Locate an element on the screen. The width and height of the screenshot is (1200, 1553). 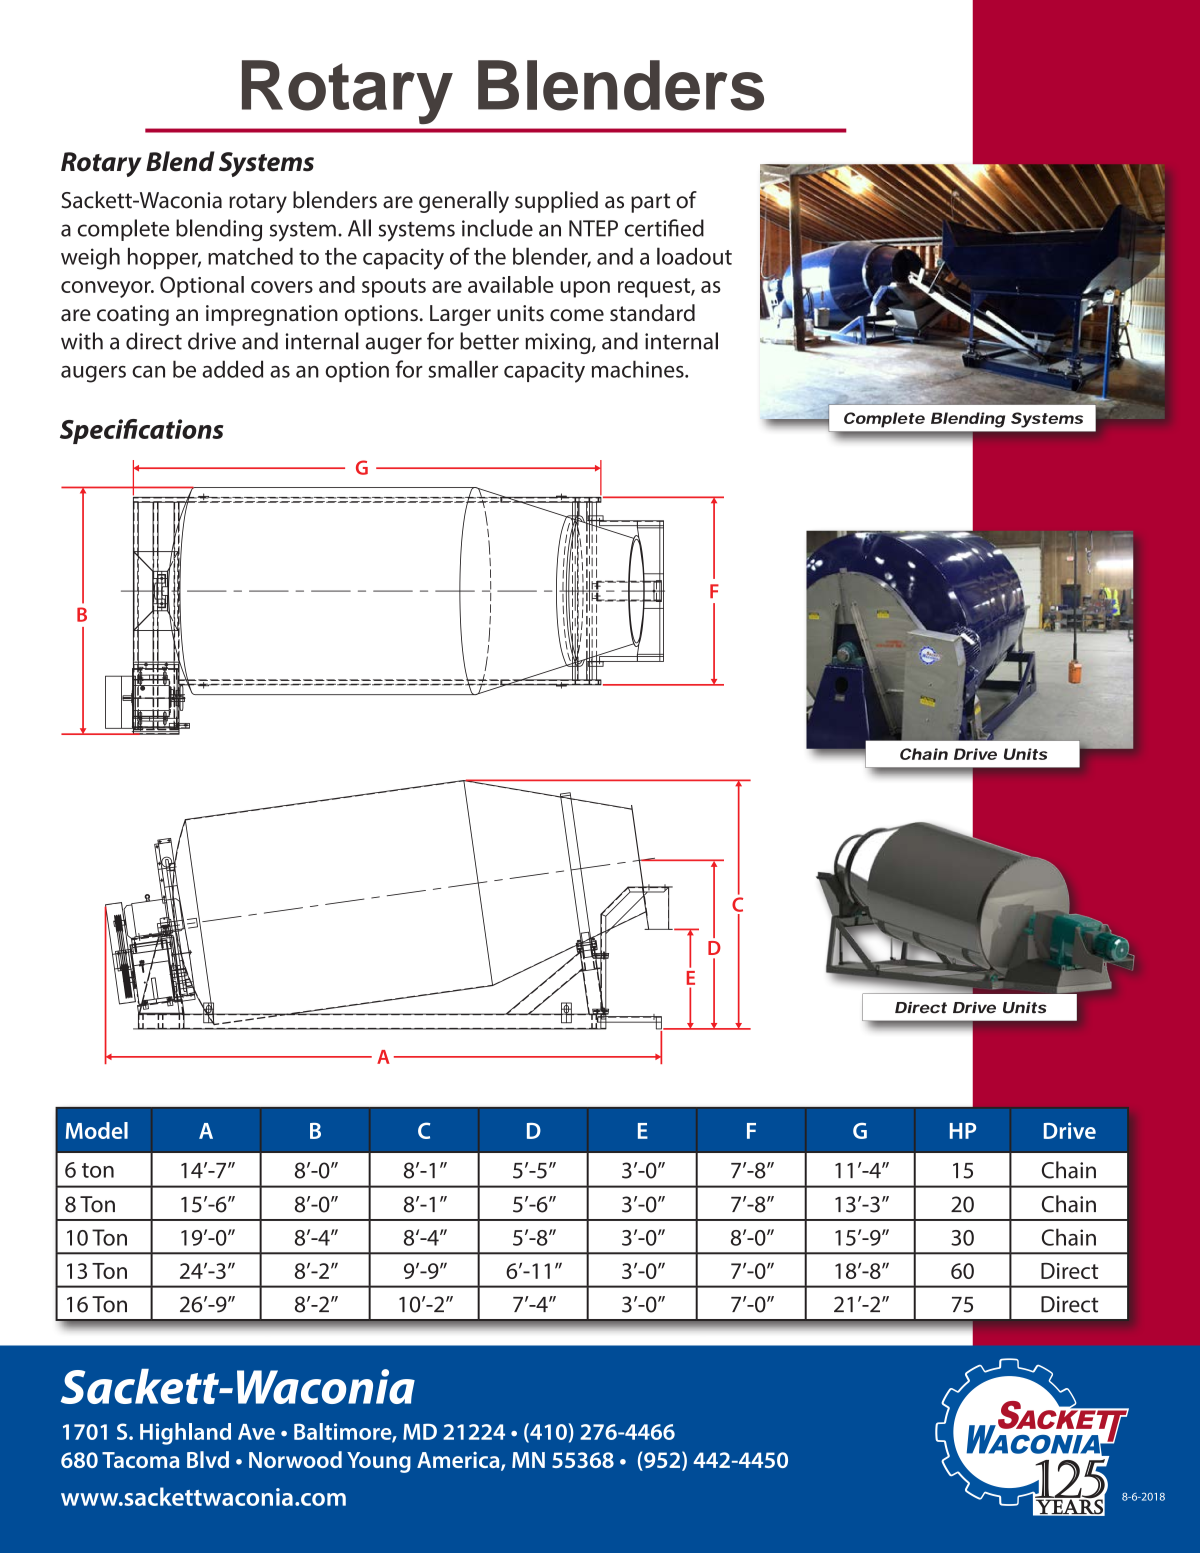
smaller is located at coordinates (463, 369).
